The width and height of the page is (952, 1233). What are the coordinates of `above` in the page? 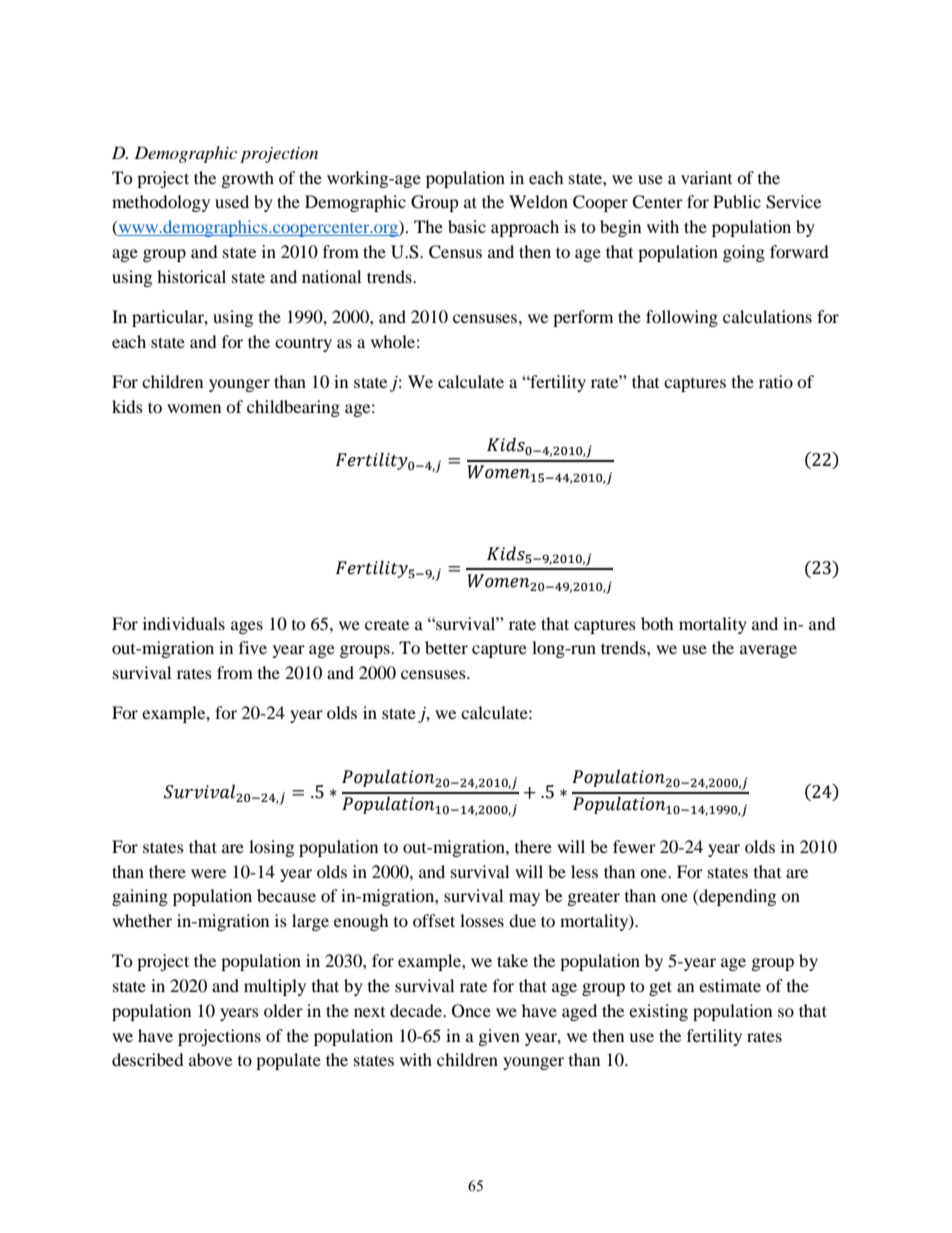 It's located at (210, 1059).
